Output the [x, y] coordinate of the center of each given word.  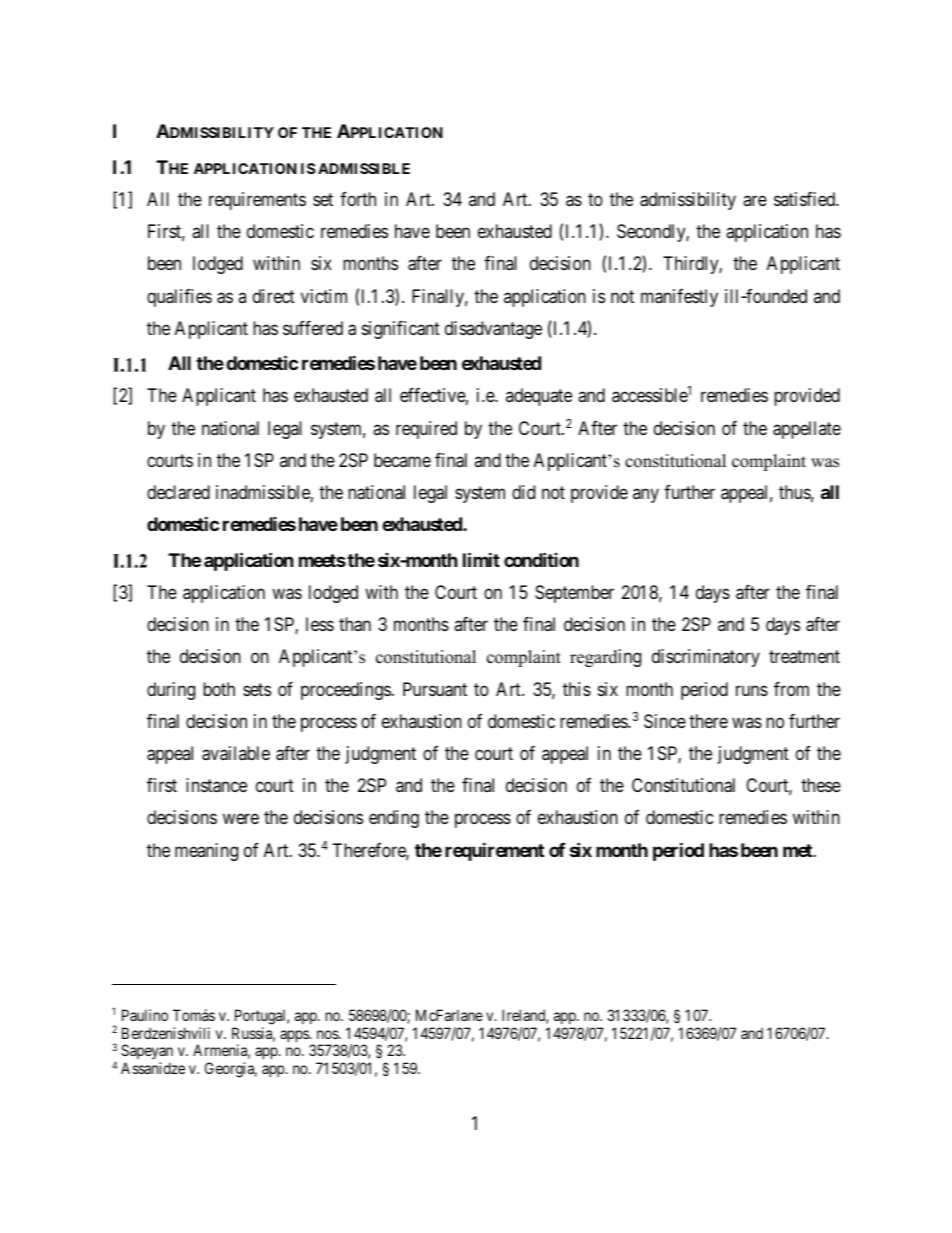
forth [358, 199]
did [523, 492]
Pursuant [435, 689]
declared [178, 492]
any [646, 496]
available [236, 753]
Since [665, 721]
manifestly [679, 298]
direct [274, 296]
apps [295, 1036]
